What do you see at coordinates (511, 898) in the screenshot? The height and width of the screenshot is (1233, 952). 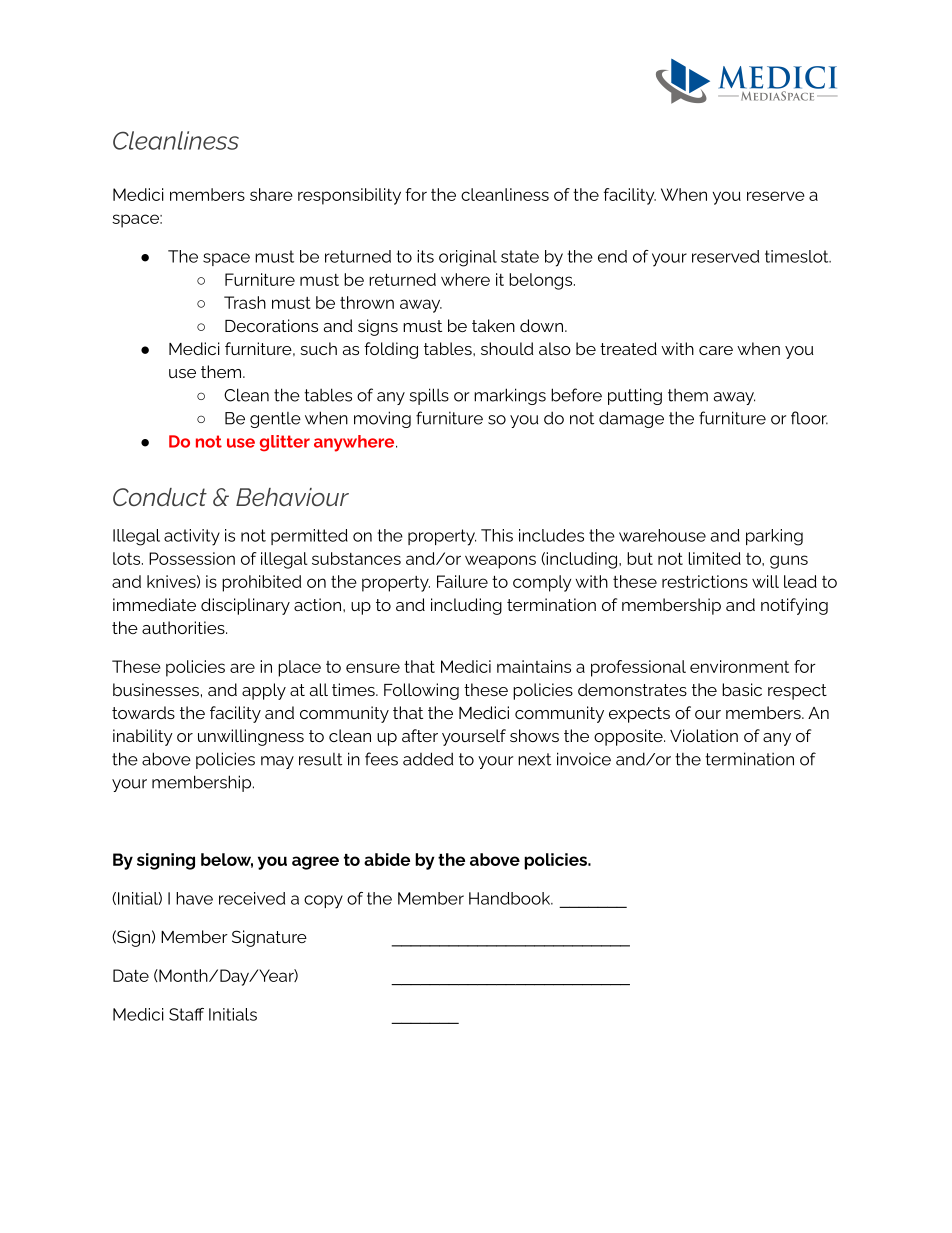 I see `Handbook` at bounding box center [511, 898].
